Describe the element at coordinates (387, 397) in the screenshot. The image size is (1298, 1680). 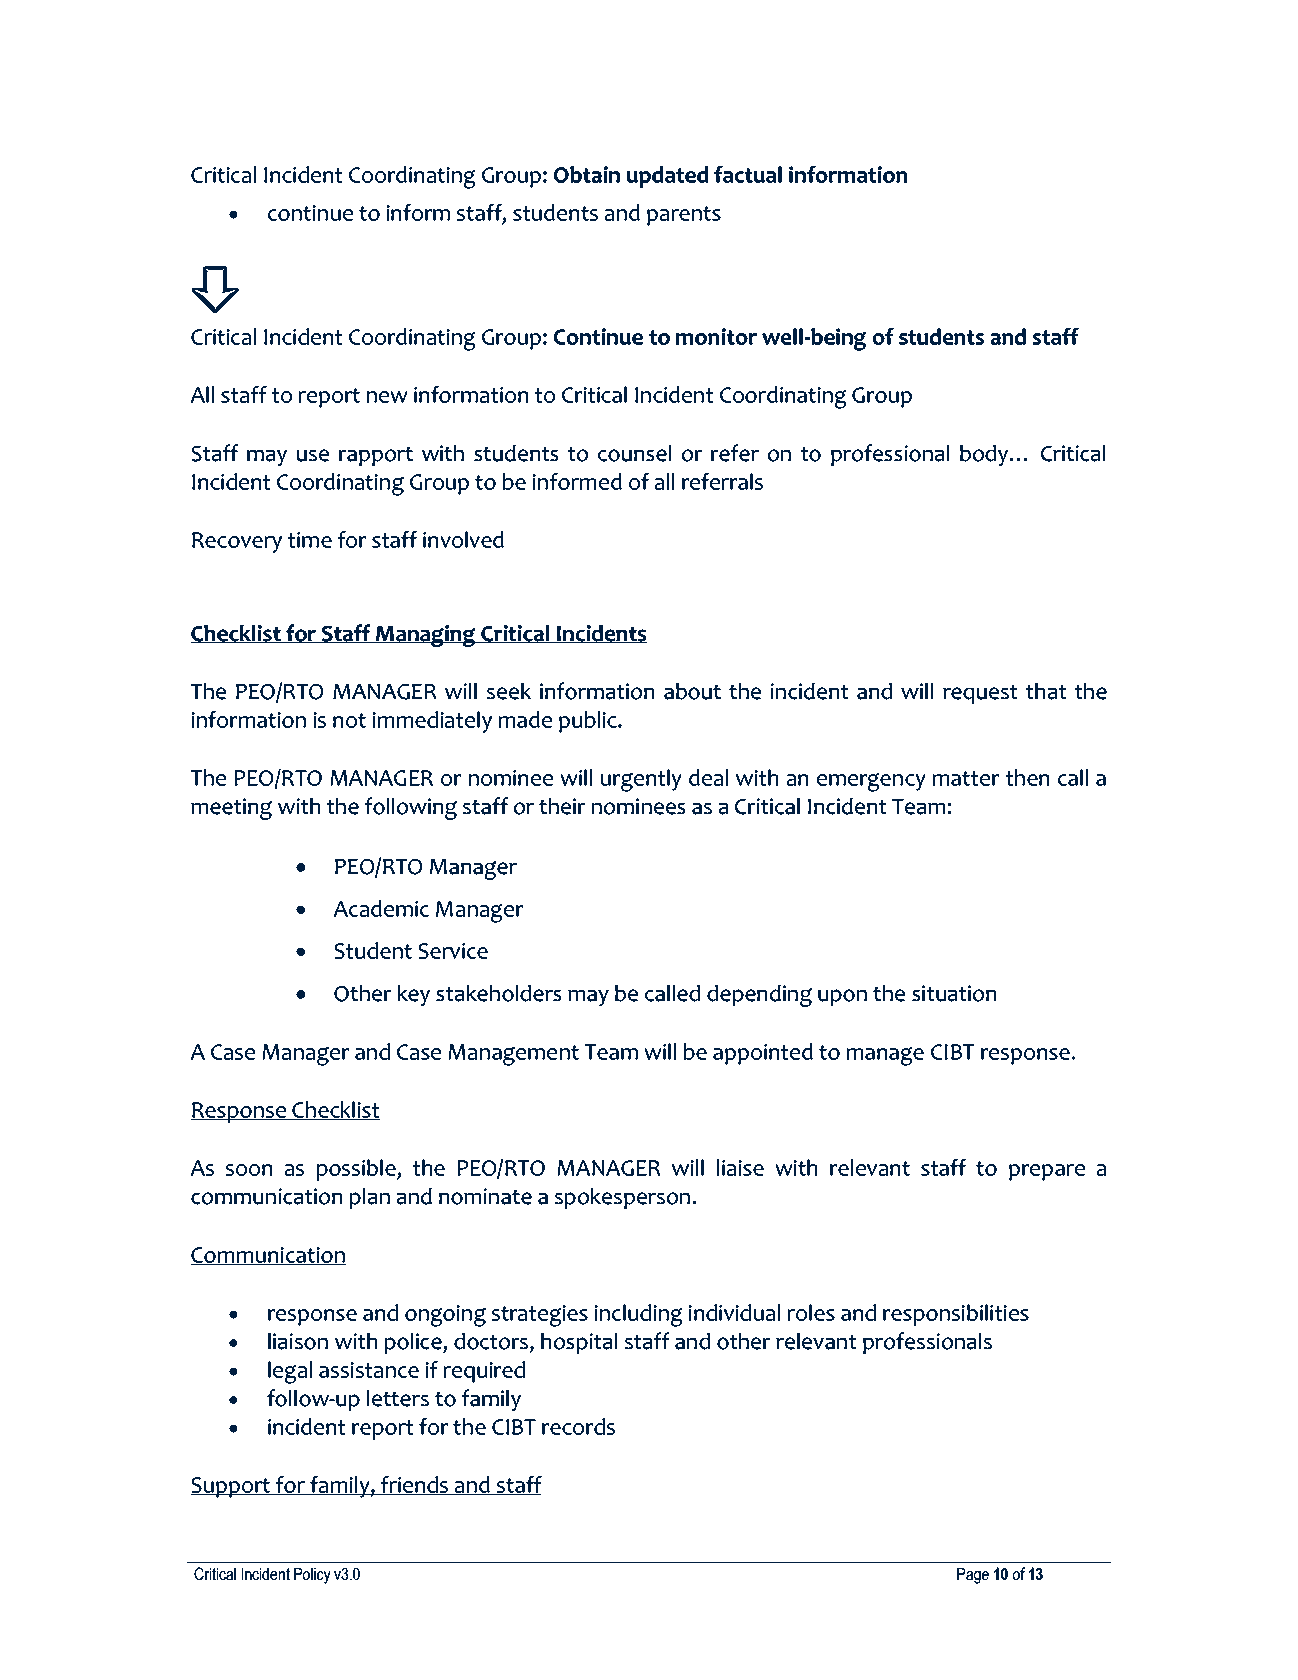
I see `new` at that location.
